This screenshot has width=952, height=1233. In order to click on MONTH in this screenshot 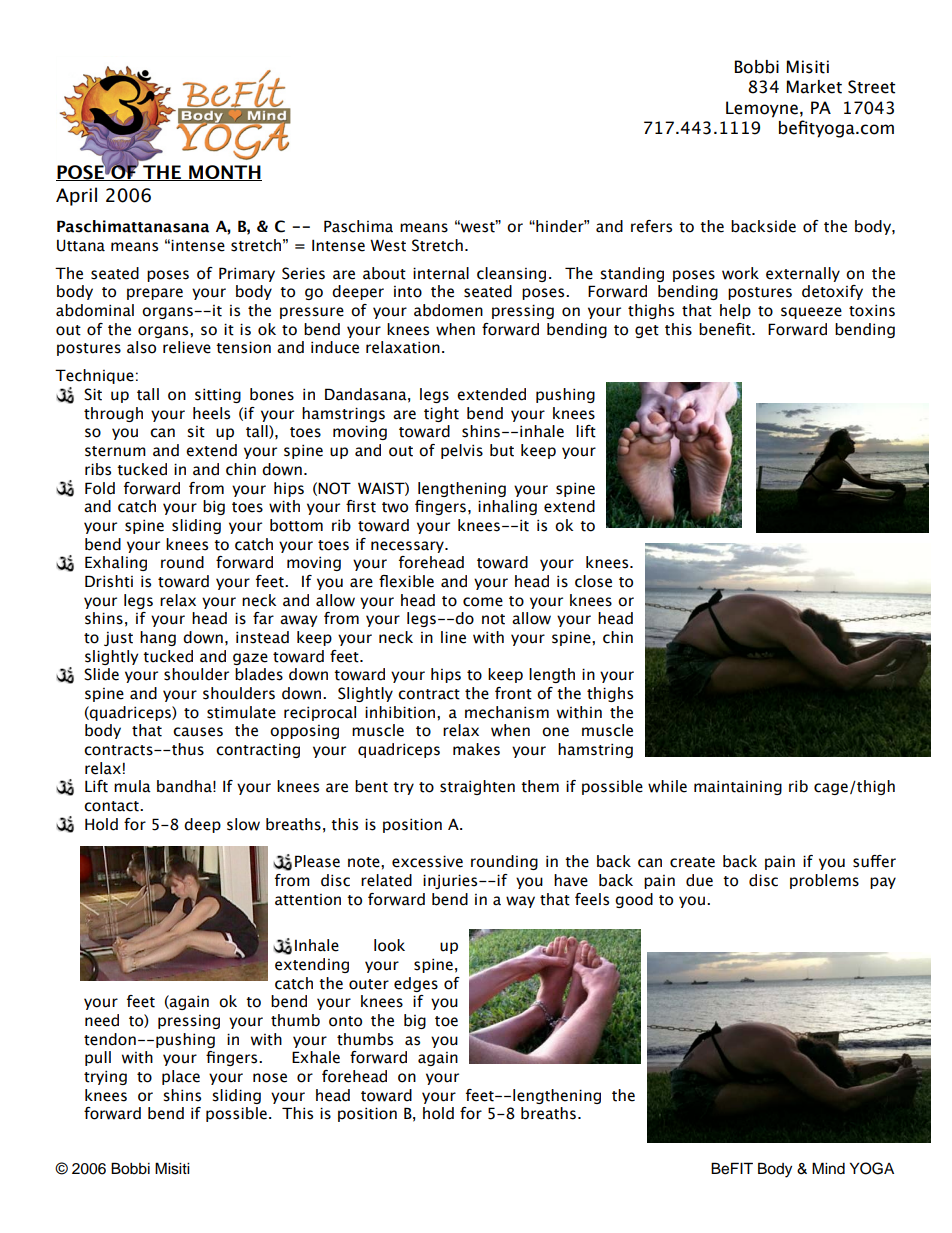, I will do `click(224, 173)`.
